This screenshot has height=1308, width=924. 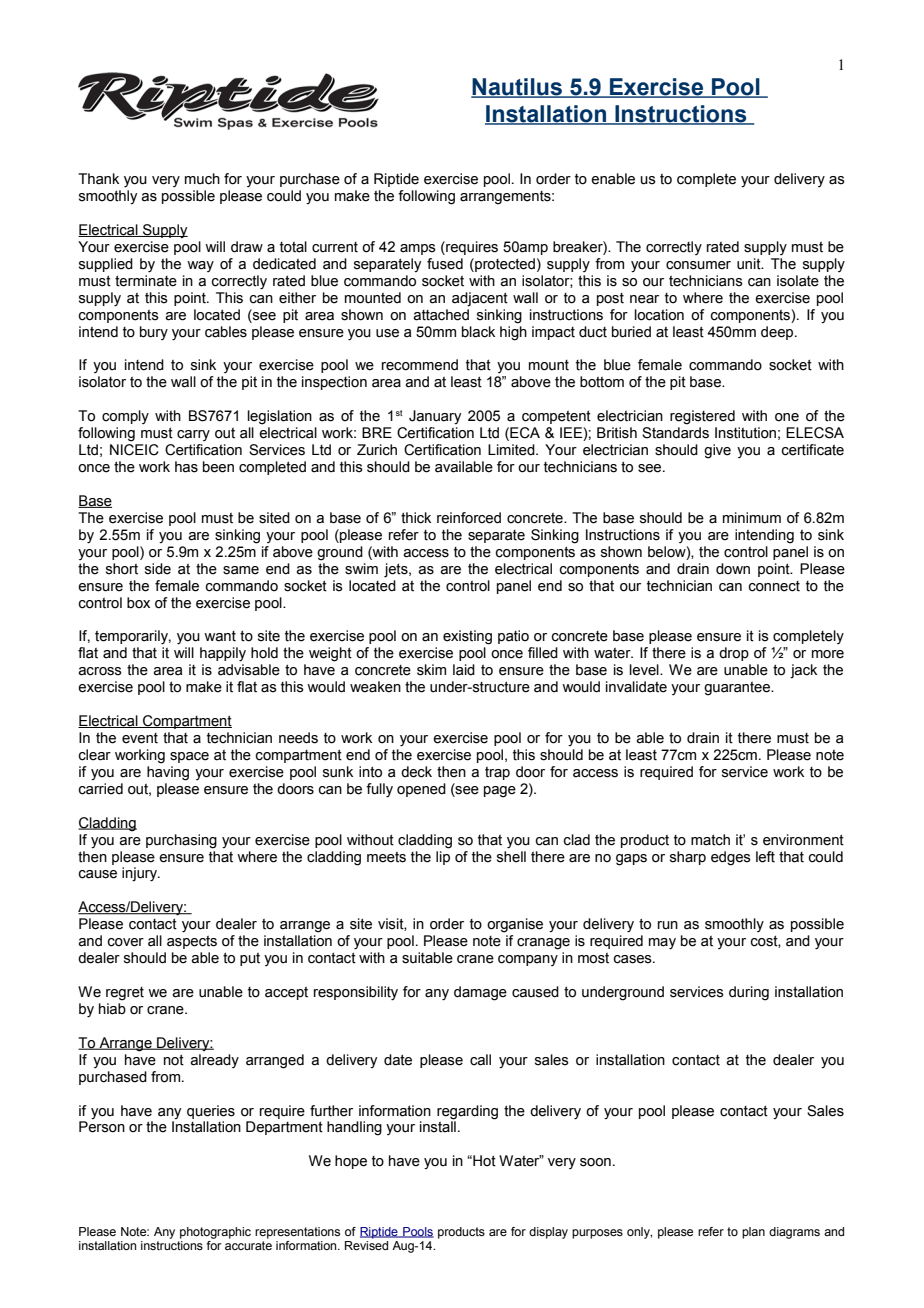 I want to click on laid, so click(x=464, y=670).
